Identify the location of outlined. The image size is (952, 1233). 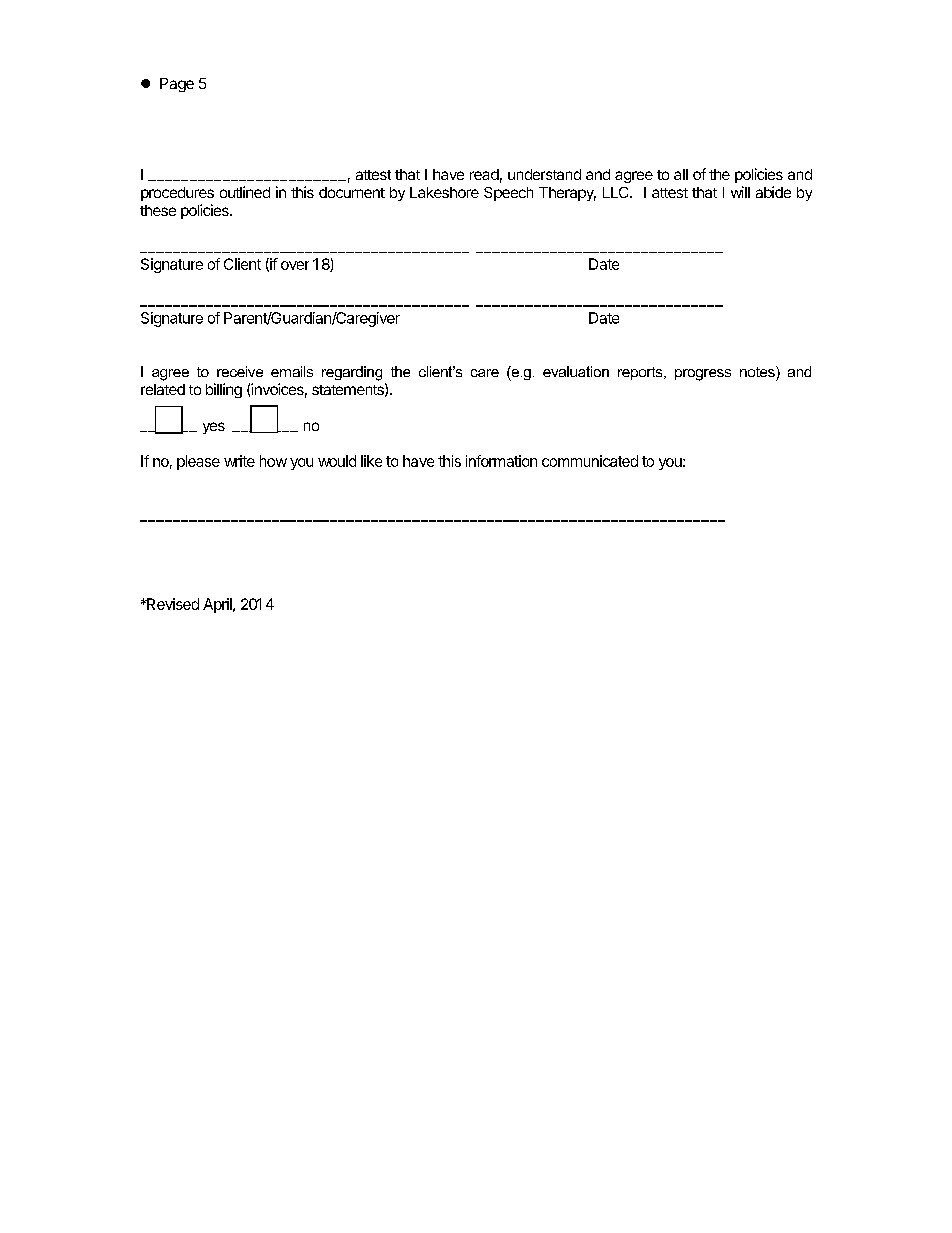
(245, 192).
